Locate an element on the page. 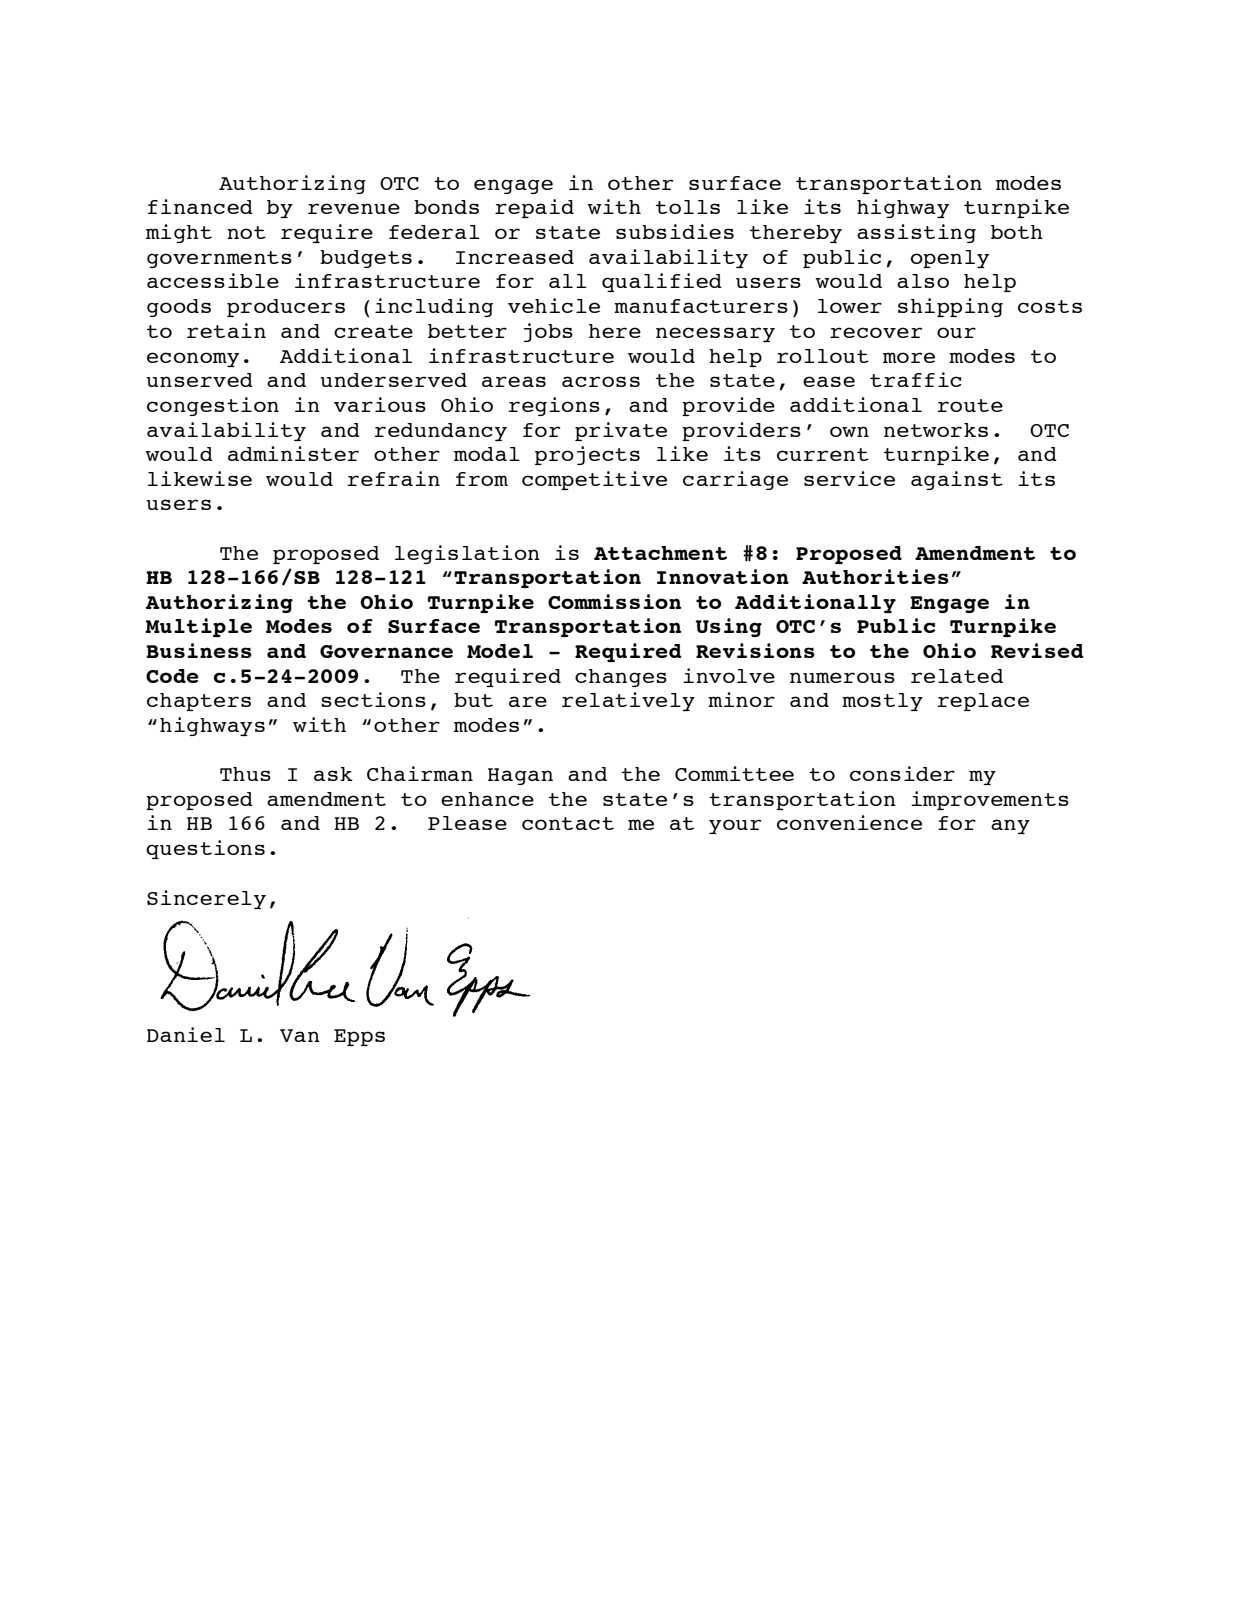 The image size is (1242, 1607). Van is located at coordinates (300, 1035).
